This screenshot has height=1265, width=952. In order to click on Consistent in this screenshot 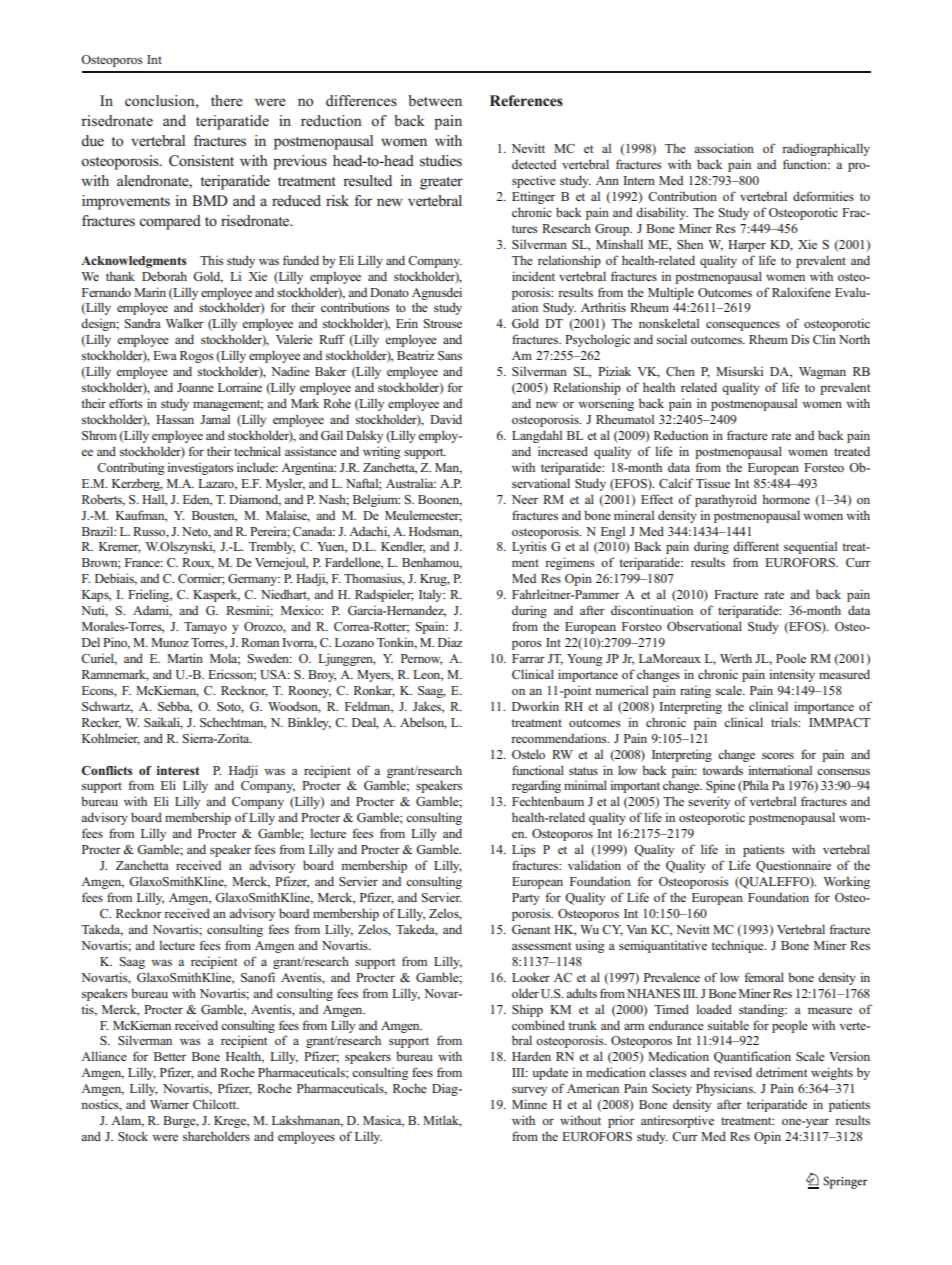, I will do `click(201, 161)`.
